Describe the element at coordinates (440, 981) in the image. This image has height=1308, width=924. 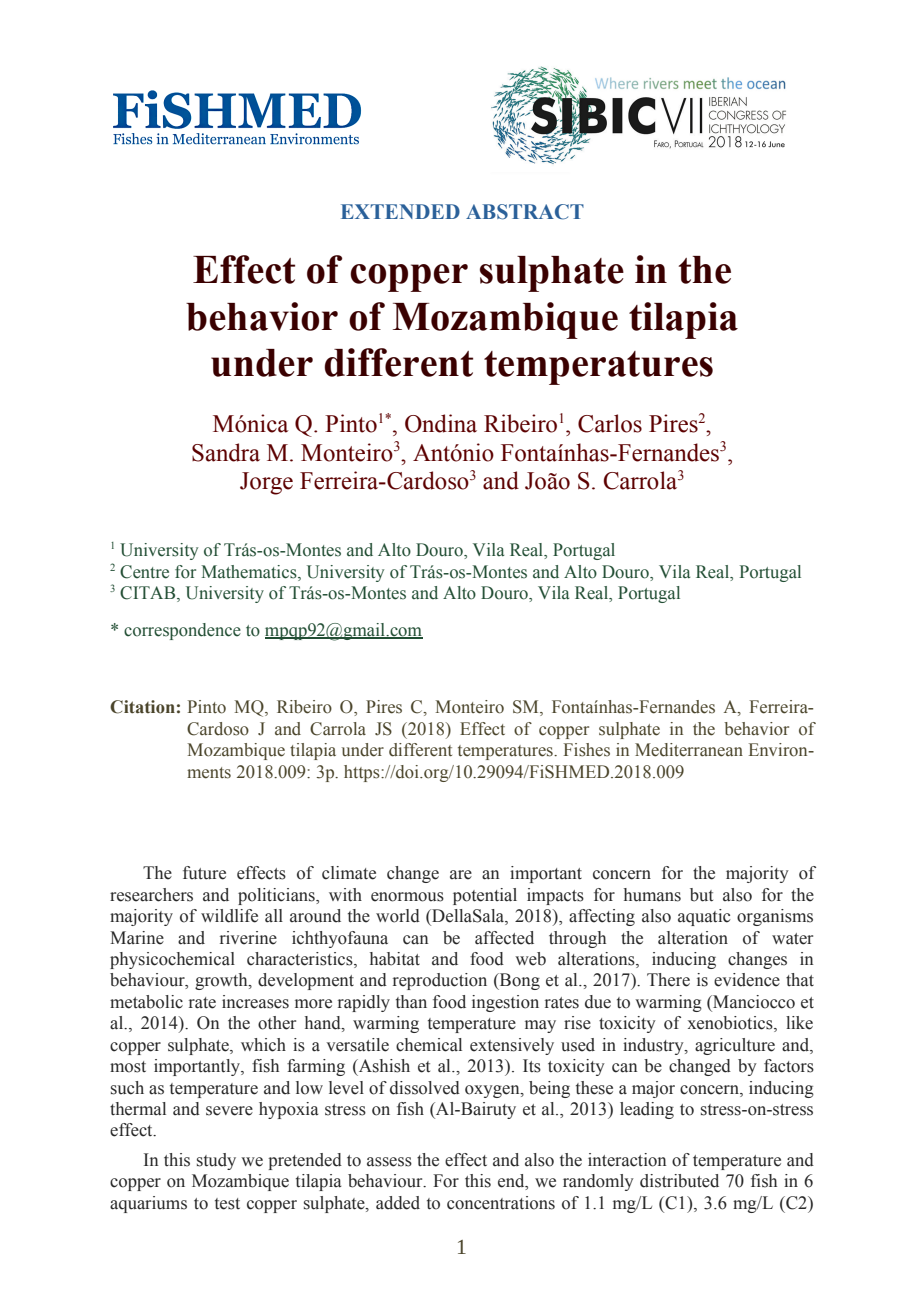
I see `reproduction` at that location.
